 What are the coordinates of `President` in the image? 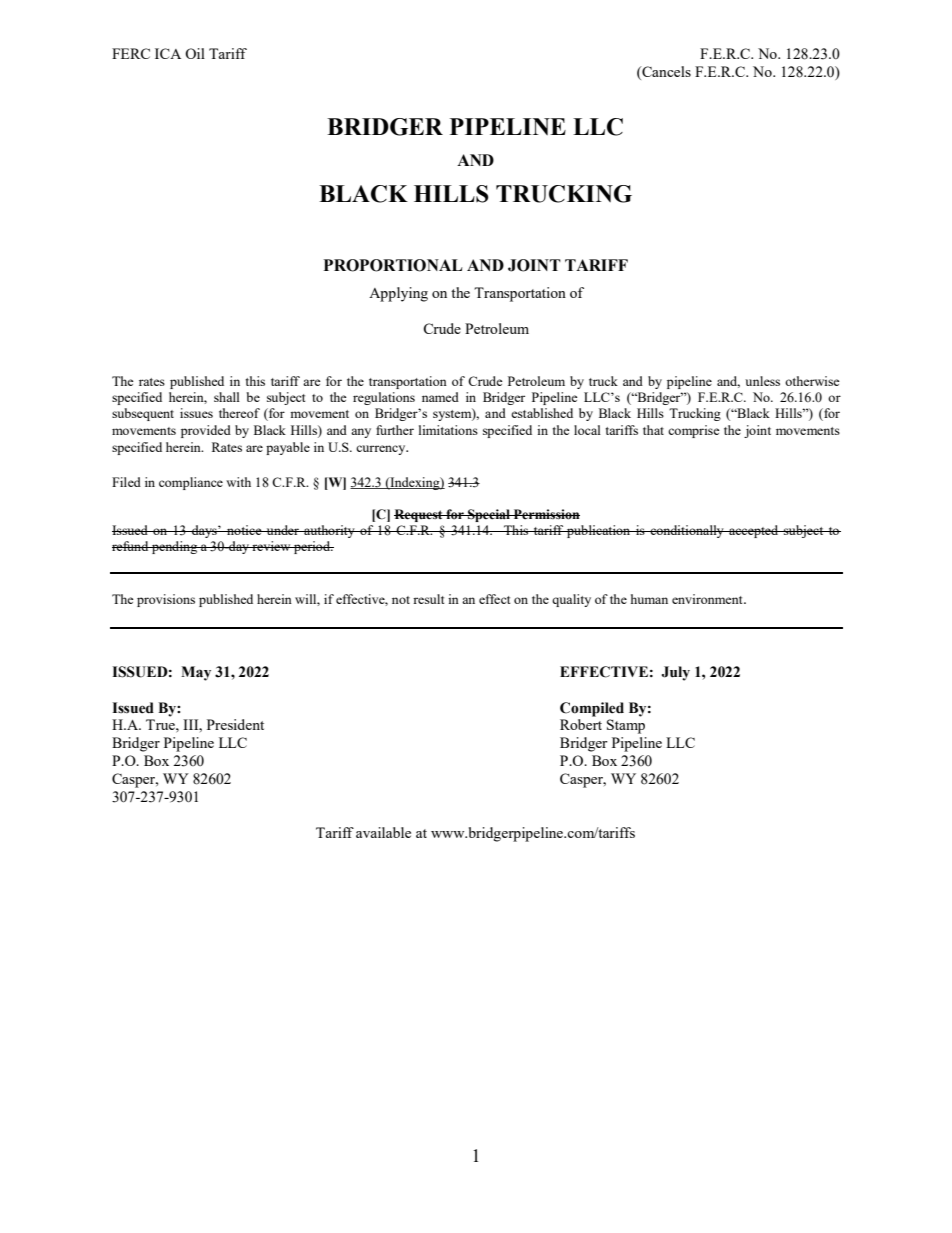 It's located at (235, 724).
